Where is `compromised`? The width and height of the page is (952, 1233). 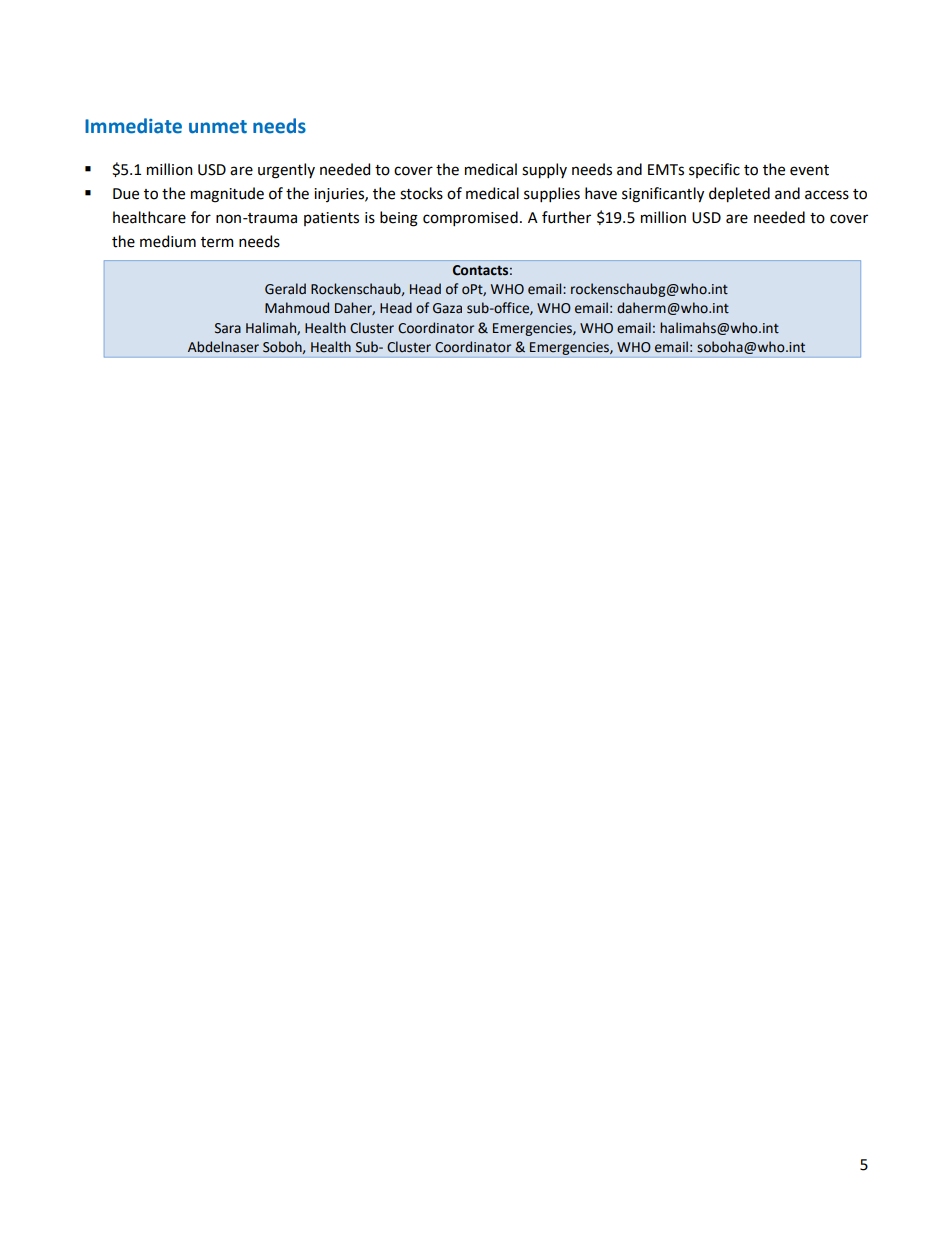 compromised is located at coordinates (470, 218).
